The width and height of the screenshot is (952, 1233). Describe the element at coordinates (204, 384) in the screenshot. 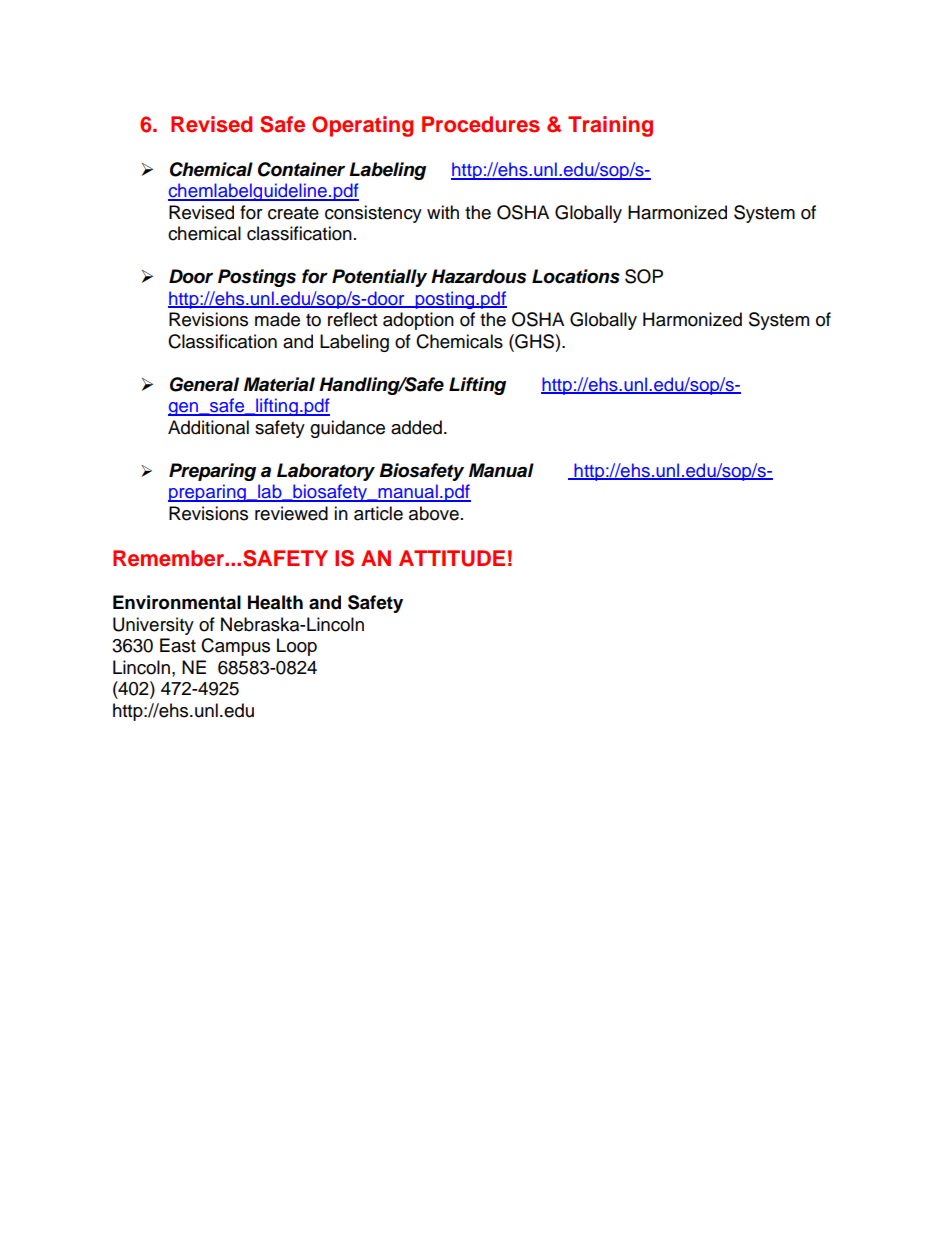

I see `General` at that location.
